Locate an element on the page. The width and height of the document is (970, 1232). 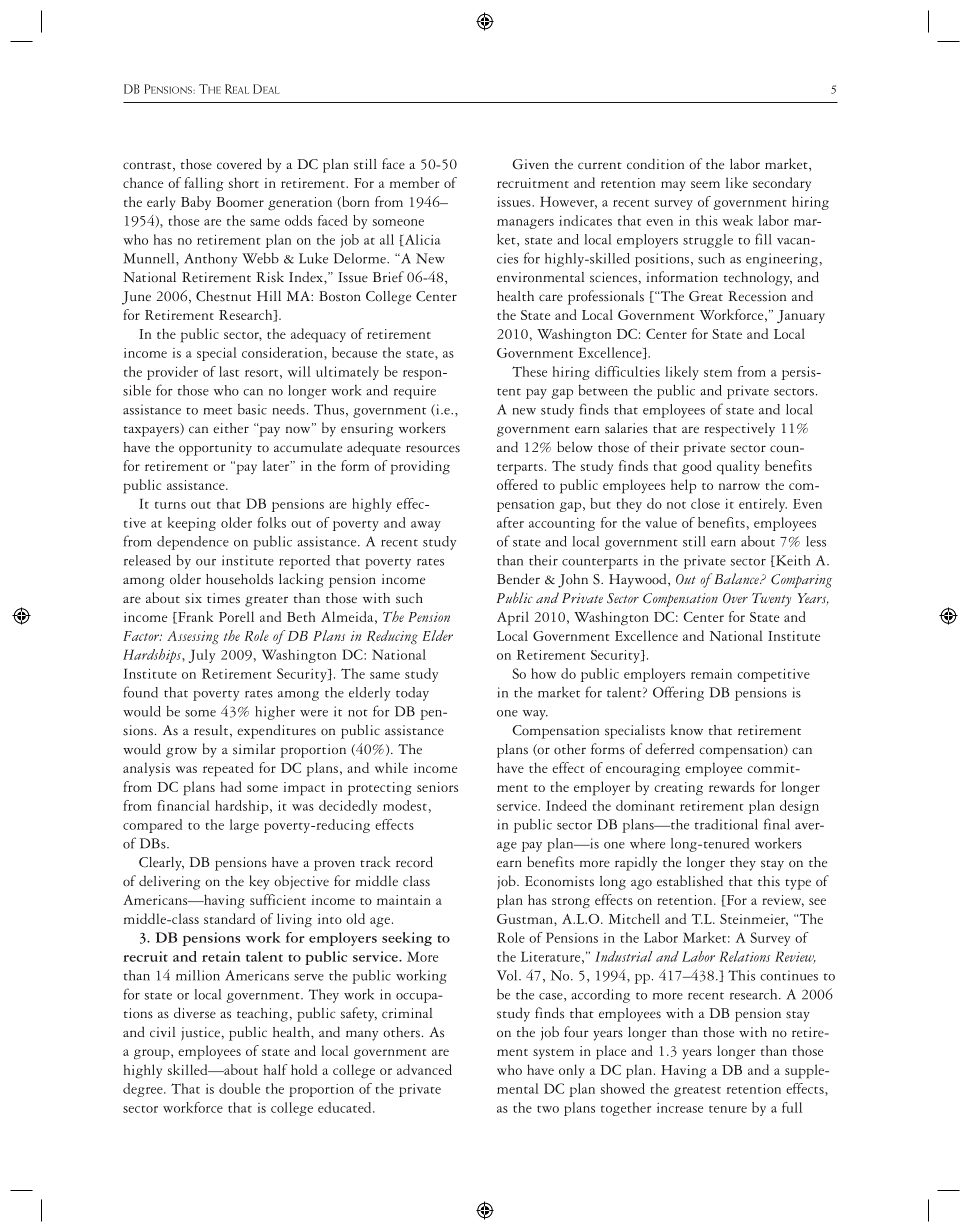
remain is located at coordinates (711, 673).
